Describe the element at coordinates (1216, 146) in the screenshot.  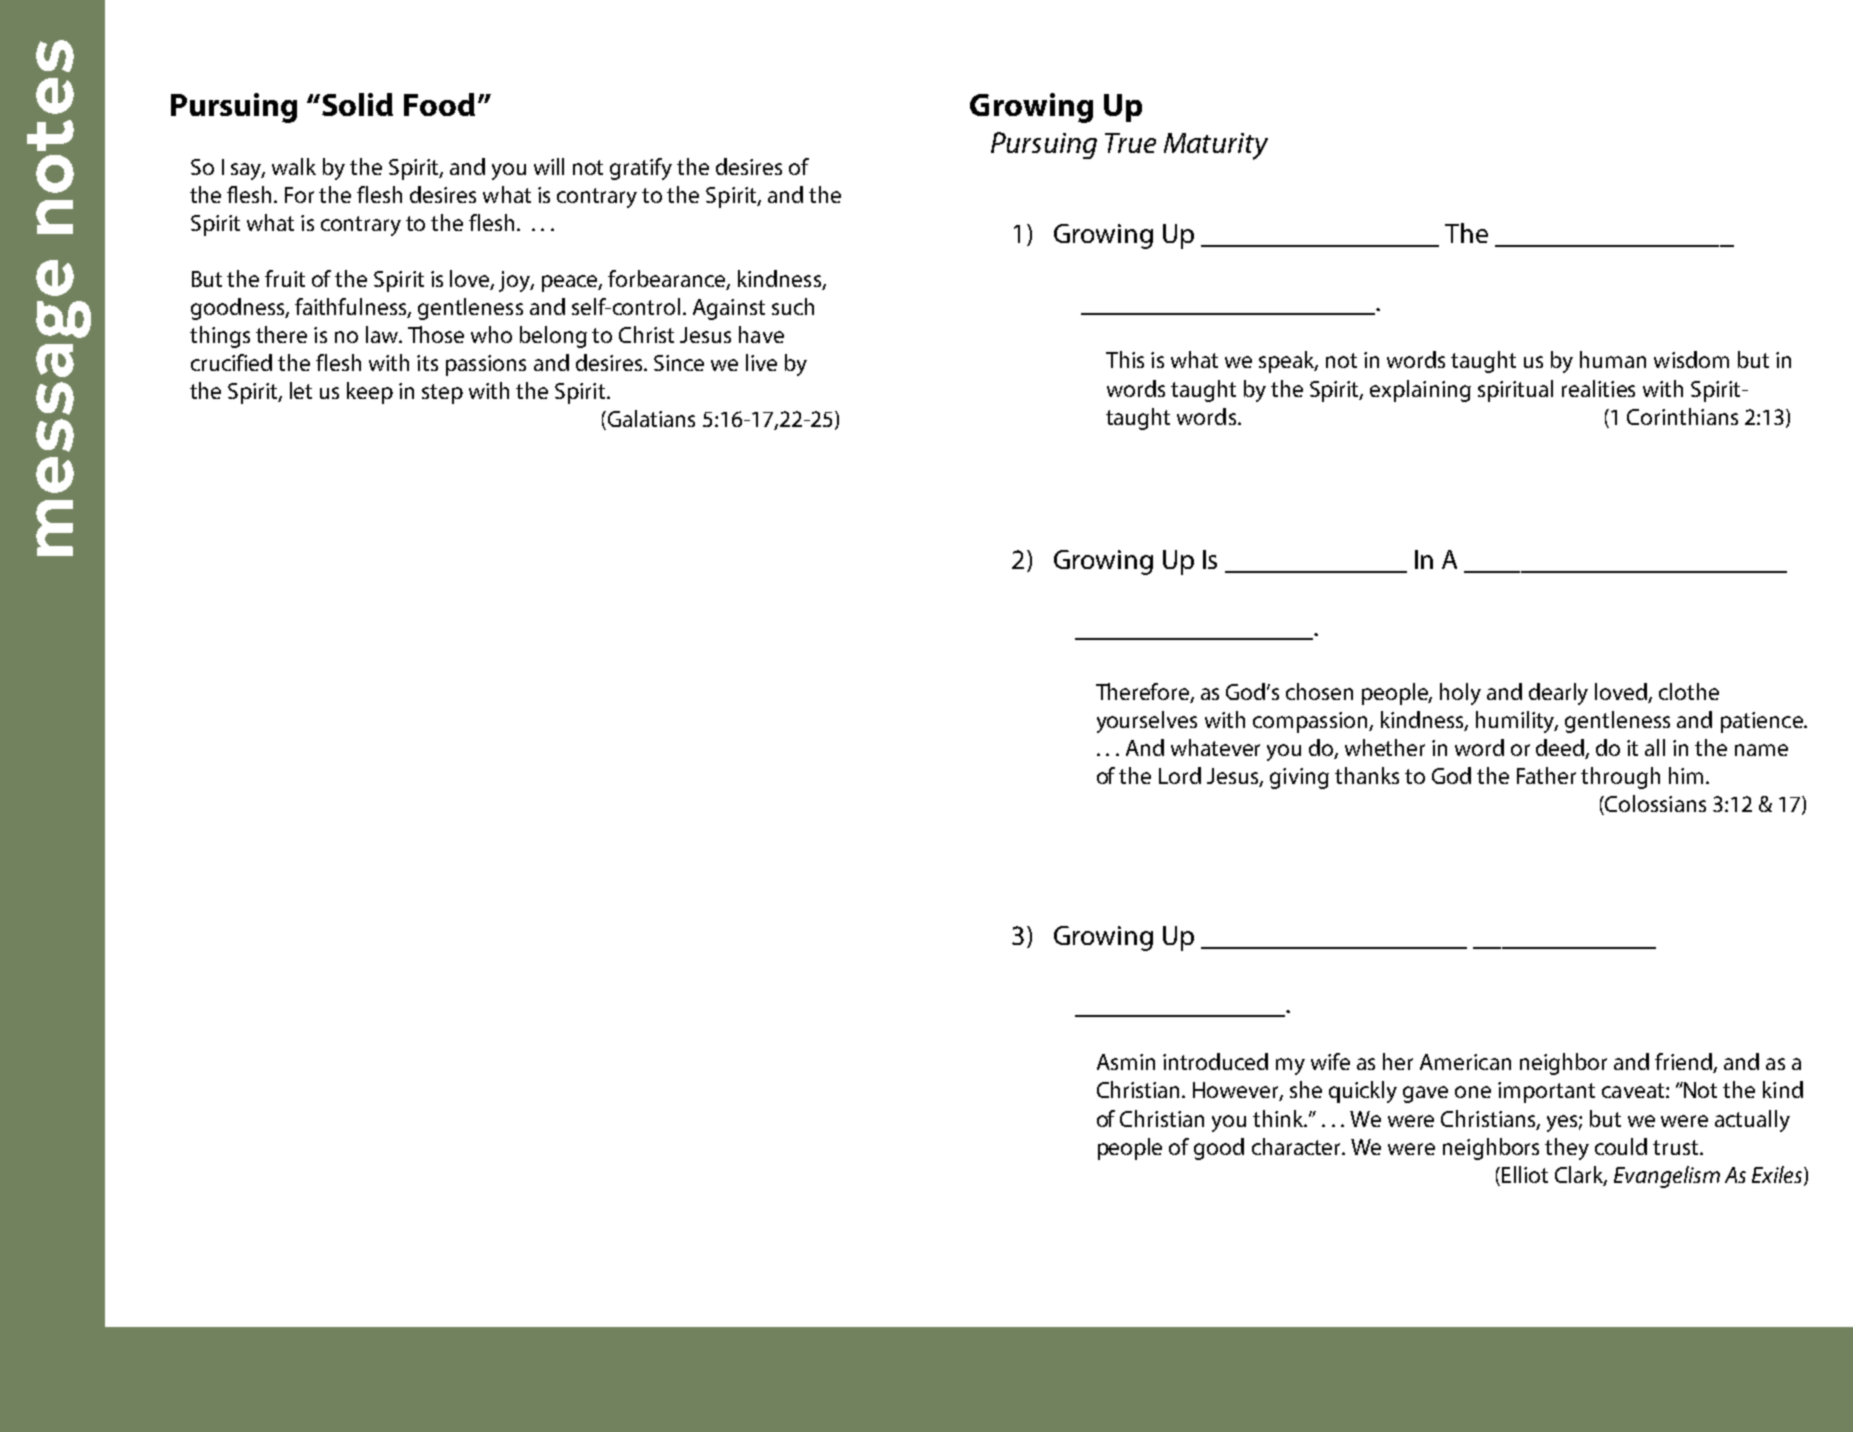
I see `Maturity` at that location.
